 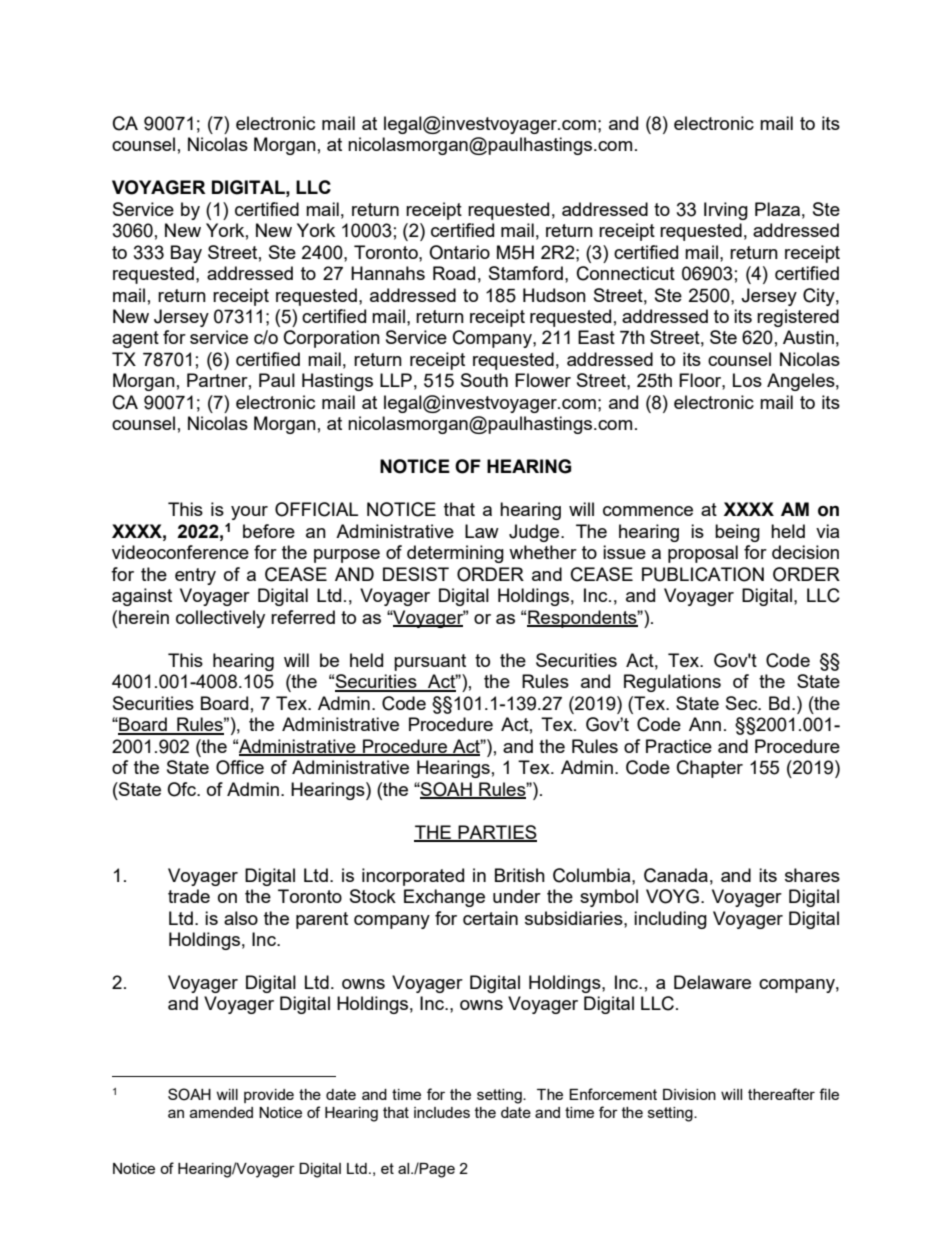 What do you see at coordinates (221, 1112) in the screenshot?
I see `amended` at bounding box center [221, 1112].
